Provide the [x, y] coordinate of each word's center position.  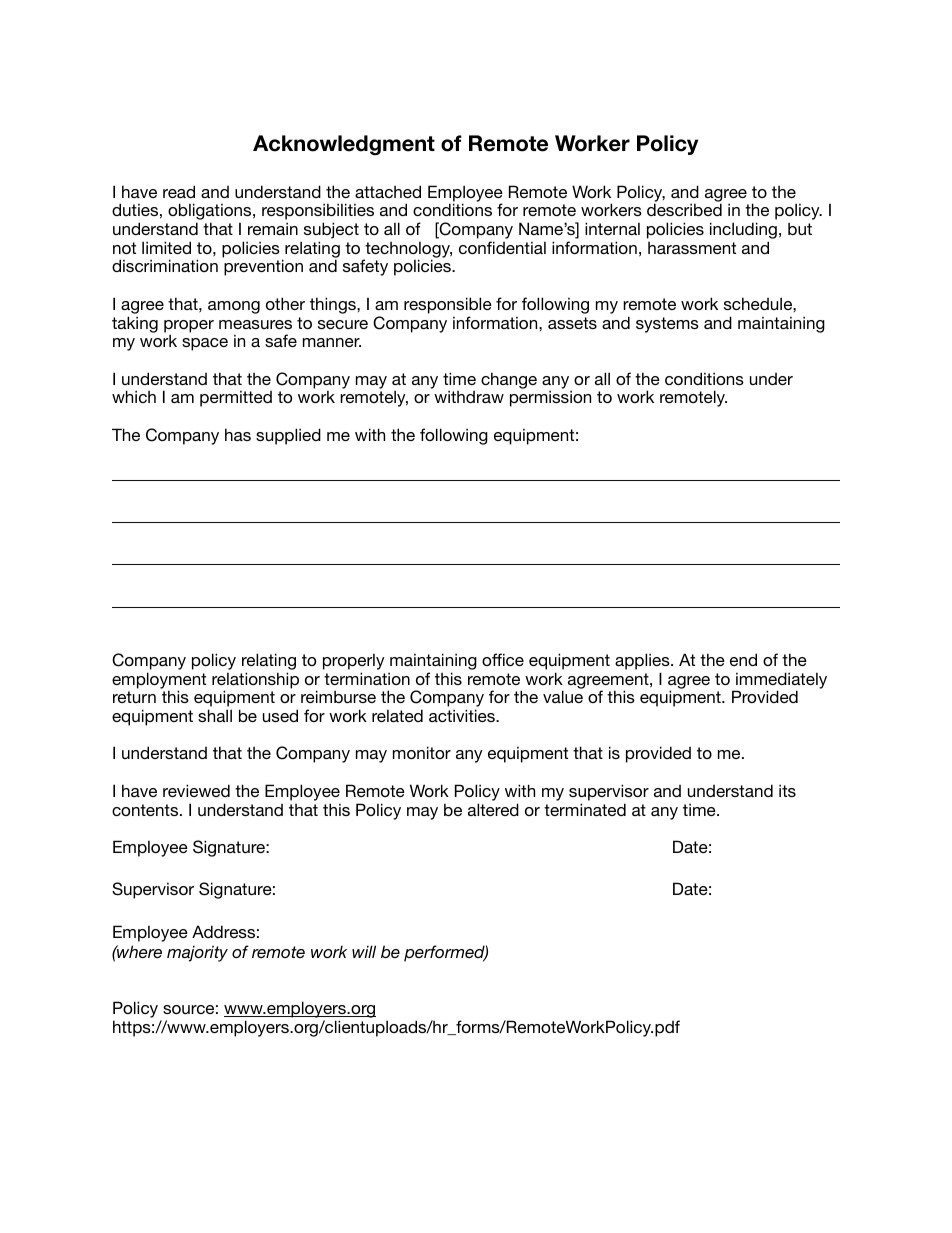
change [509, 380]
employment [159, 681]
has [238, 434]
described [684, 209]
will [364, 951]
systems [667, 325]
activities [463, 715]
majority [197, 953]
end [743, 659]
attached [388, 191]
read [179, 191]
